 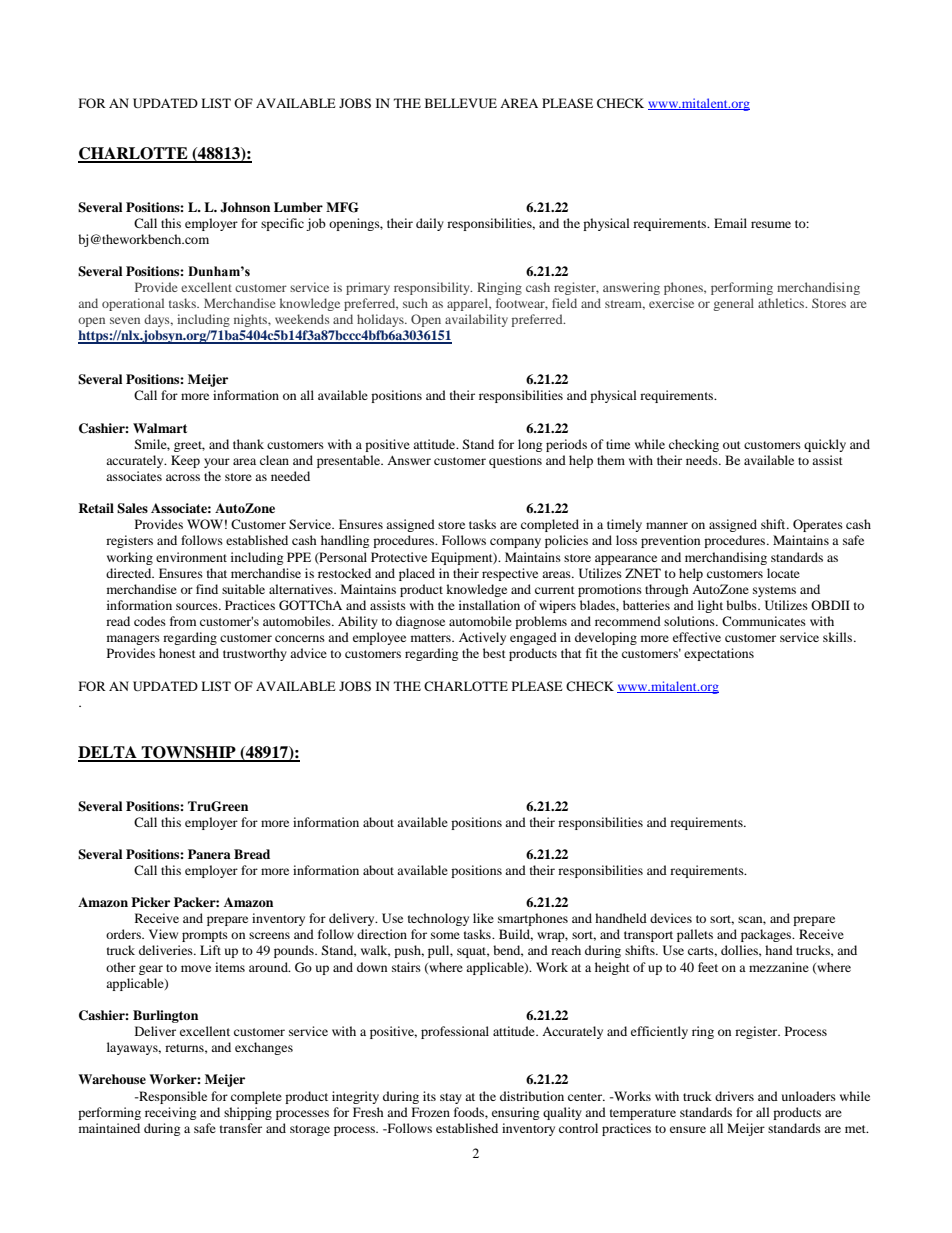 What do you see at coordinates (451, 1098) in the screenshot?
I see `stay` at bounding box center [451, 1098].
